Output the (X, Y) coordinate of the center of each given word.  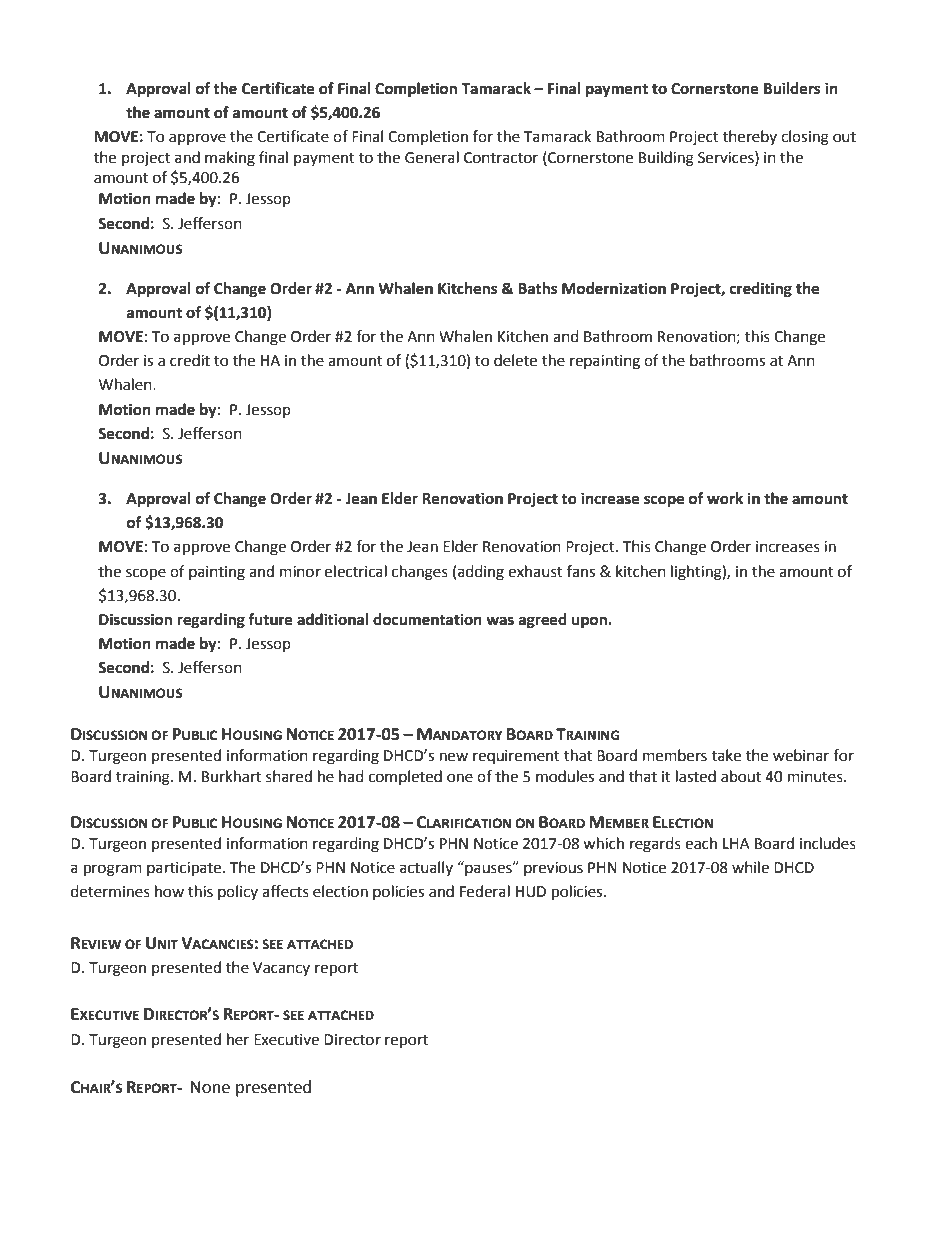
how (169, 891)
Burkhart (231, 776)
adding (481, 573)
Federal (485, 891)
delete (515, 360)
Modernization (614, 288)
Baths (537, 288)
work (725, 498)
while (750, 867)
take (726, 755)
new (454, 757)
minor (300, 572)
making (230, 159)
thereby (750, 137)
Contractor (501, 158)
